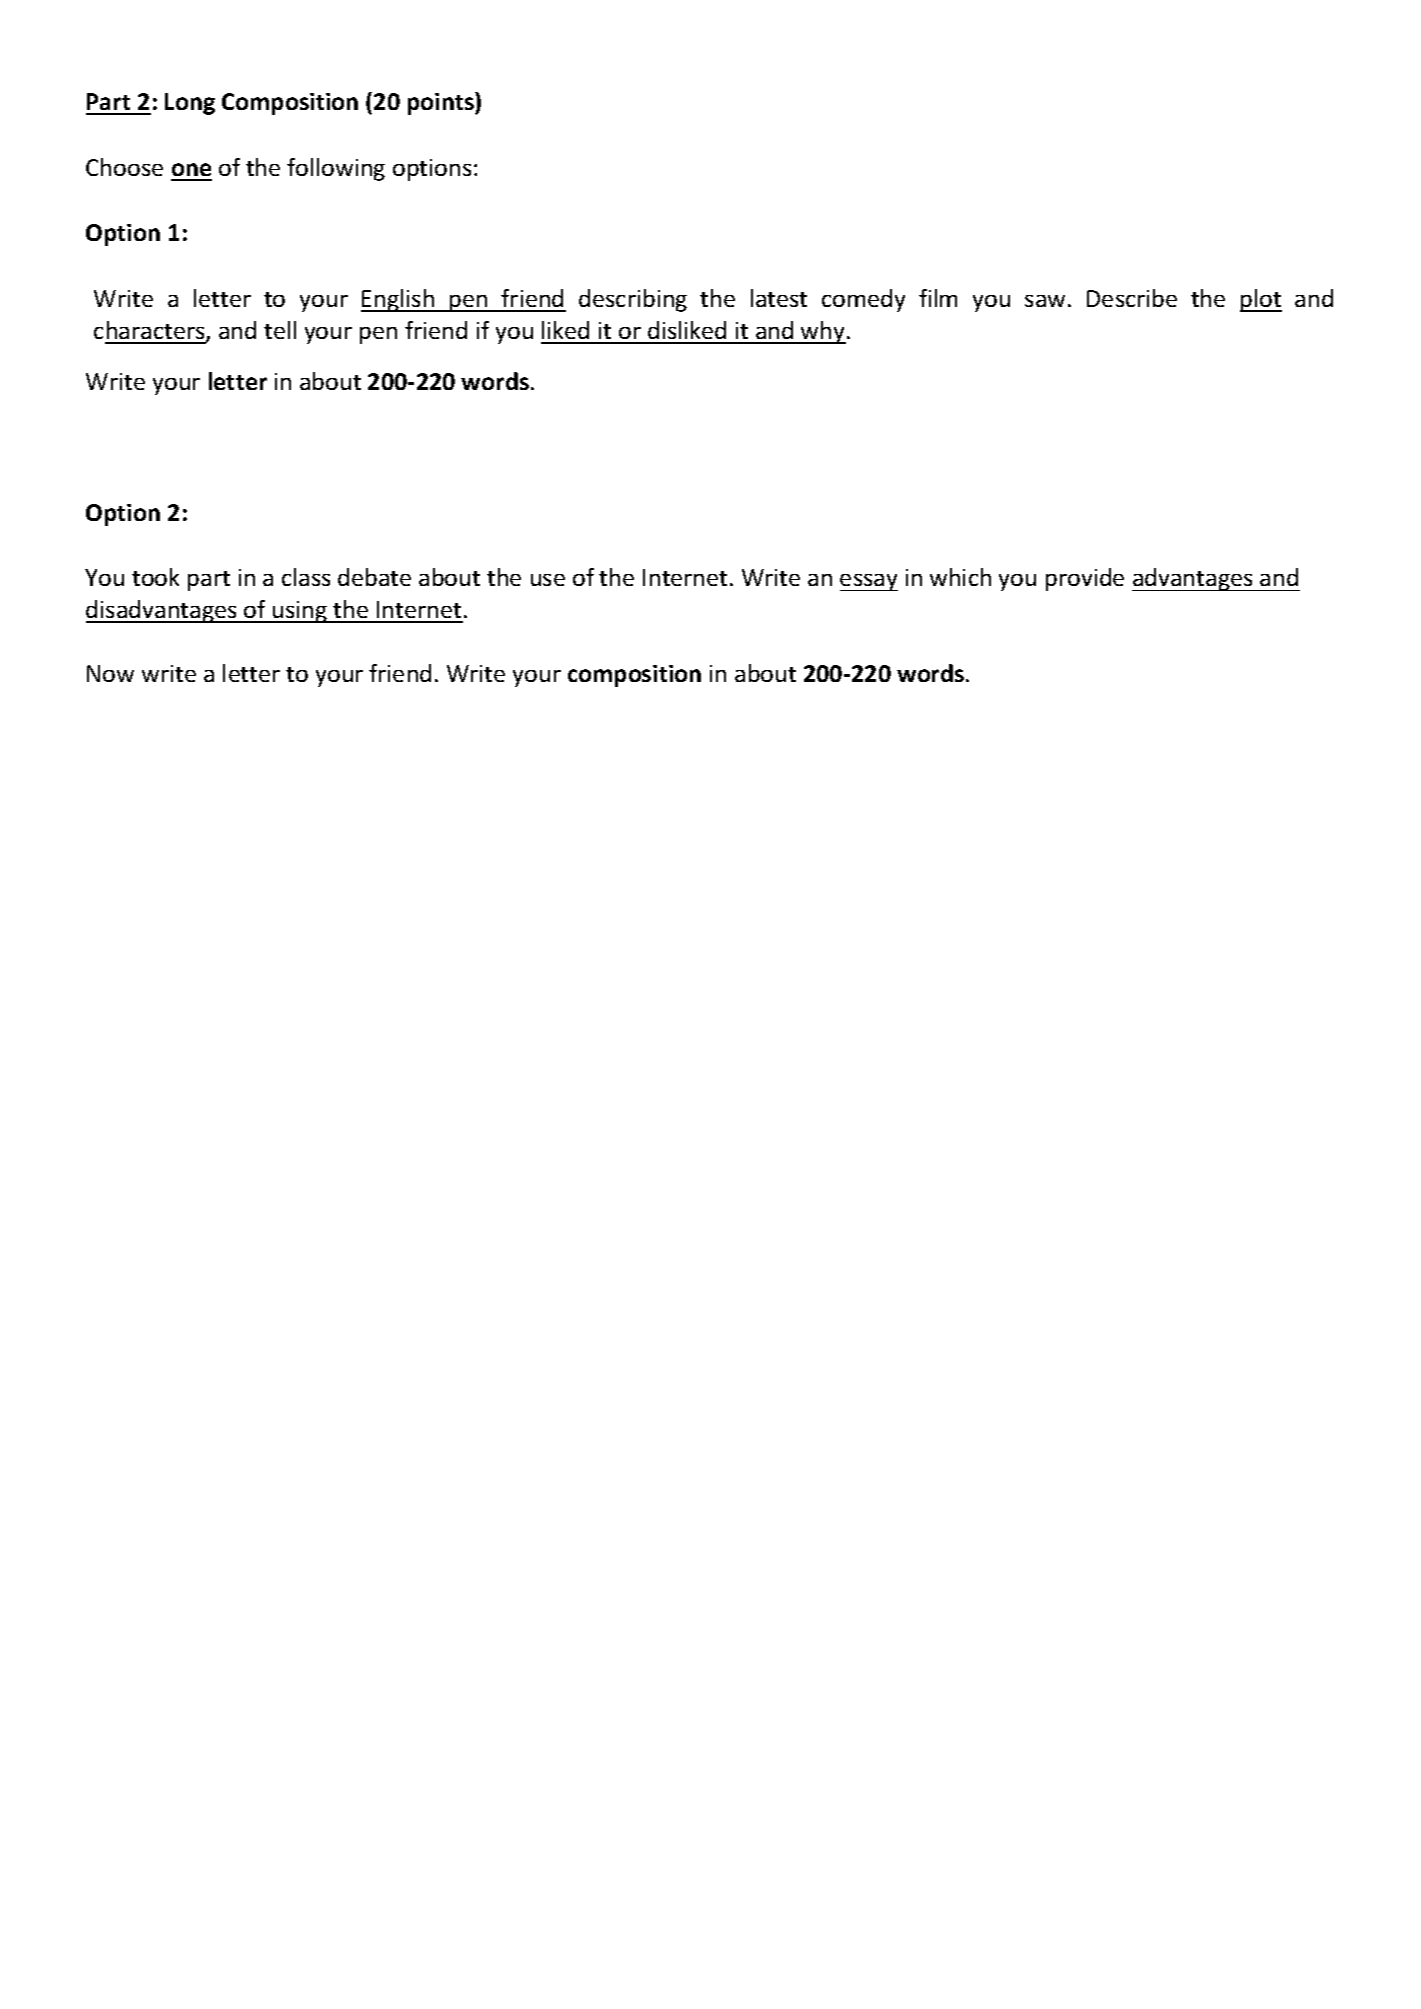 Image resolution: width=1421 pixels, height=2009 pixels. What do you see at coordinates (548, 580) in the document?
I see `use` at bounding box center [548, 580].
